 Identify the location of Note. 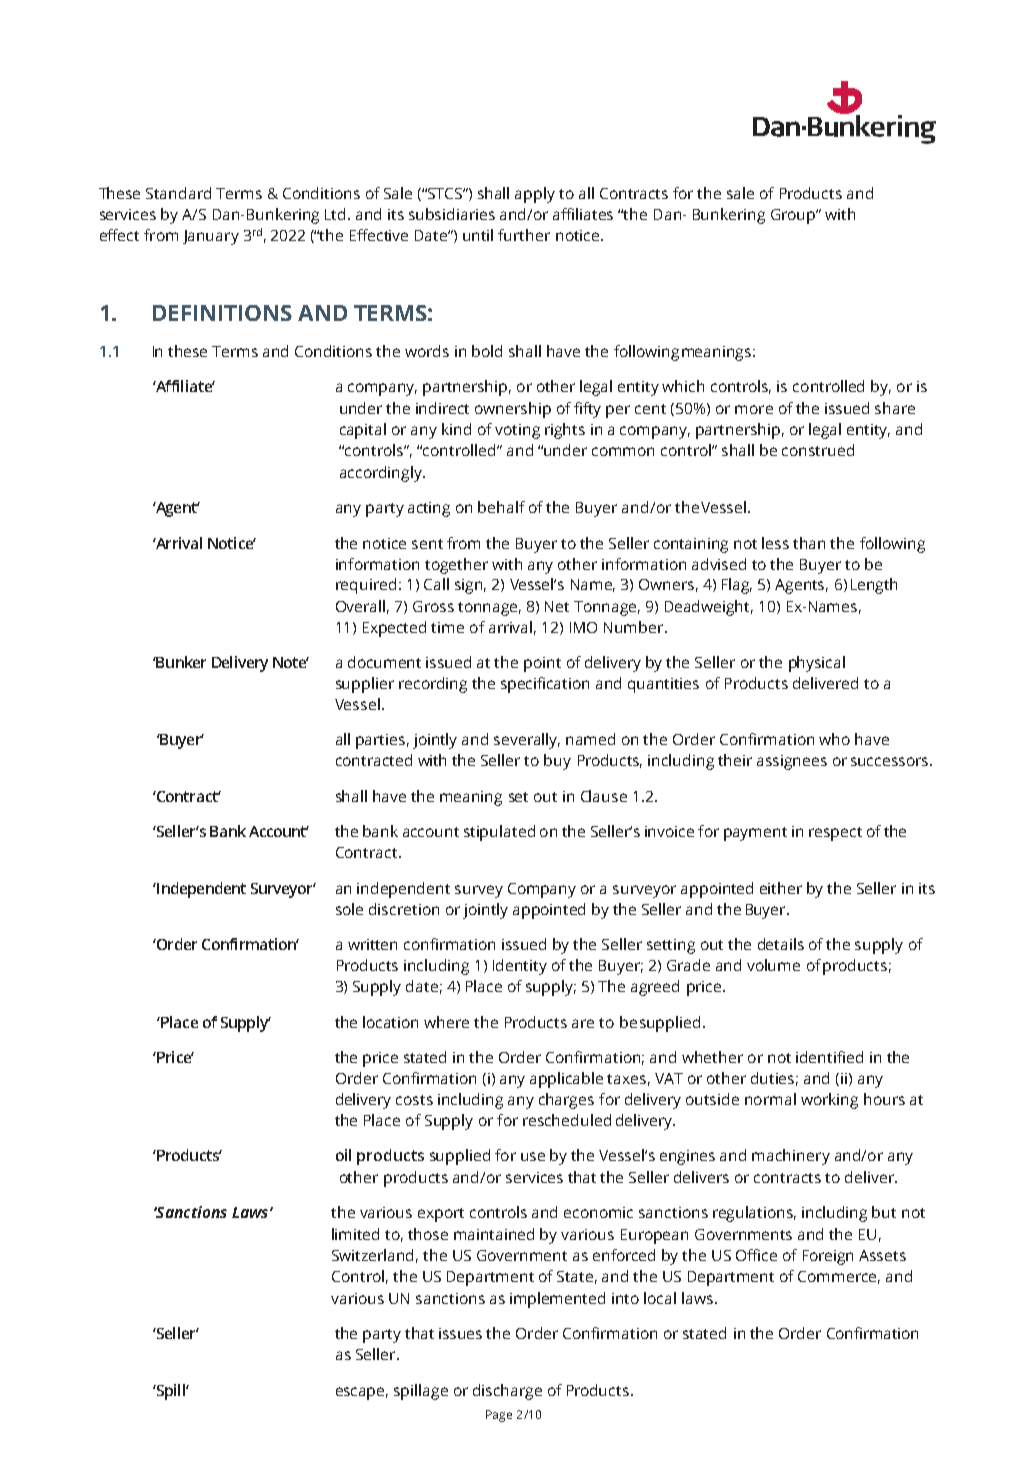
(291, 662).
